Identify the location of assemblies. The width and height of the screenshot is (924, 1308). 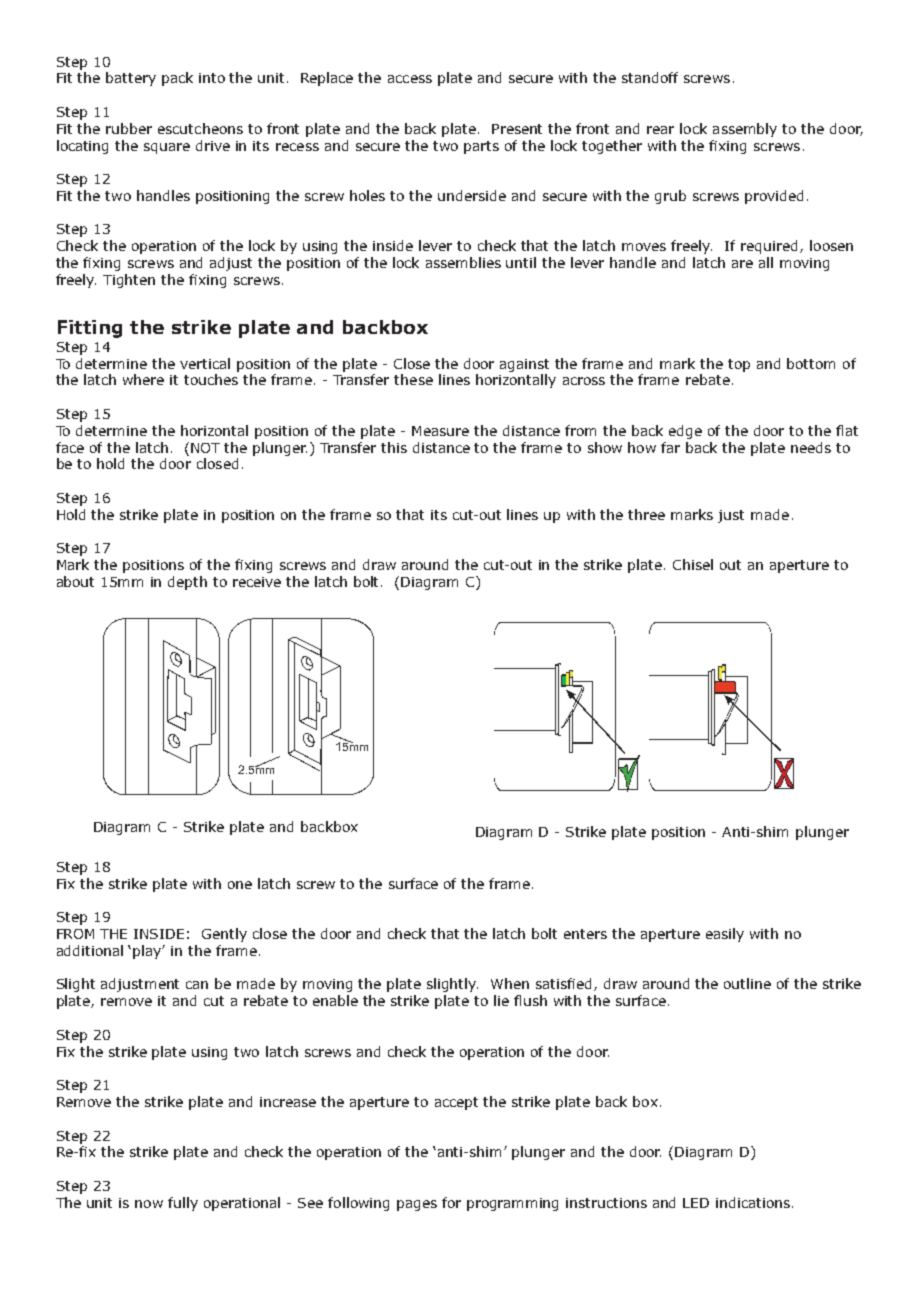
(463, 262).
